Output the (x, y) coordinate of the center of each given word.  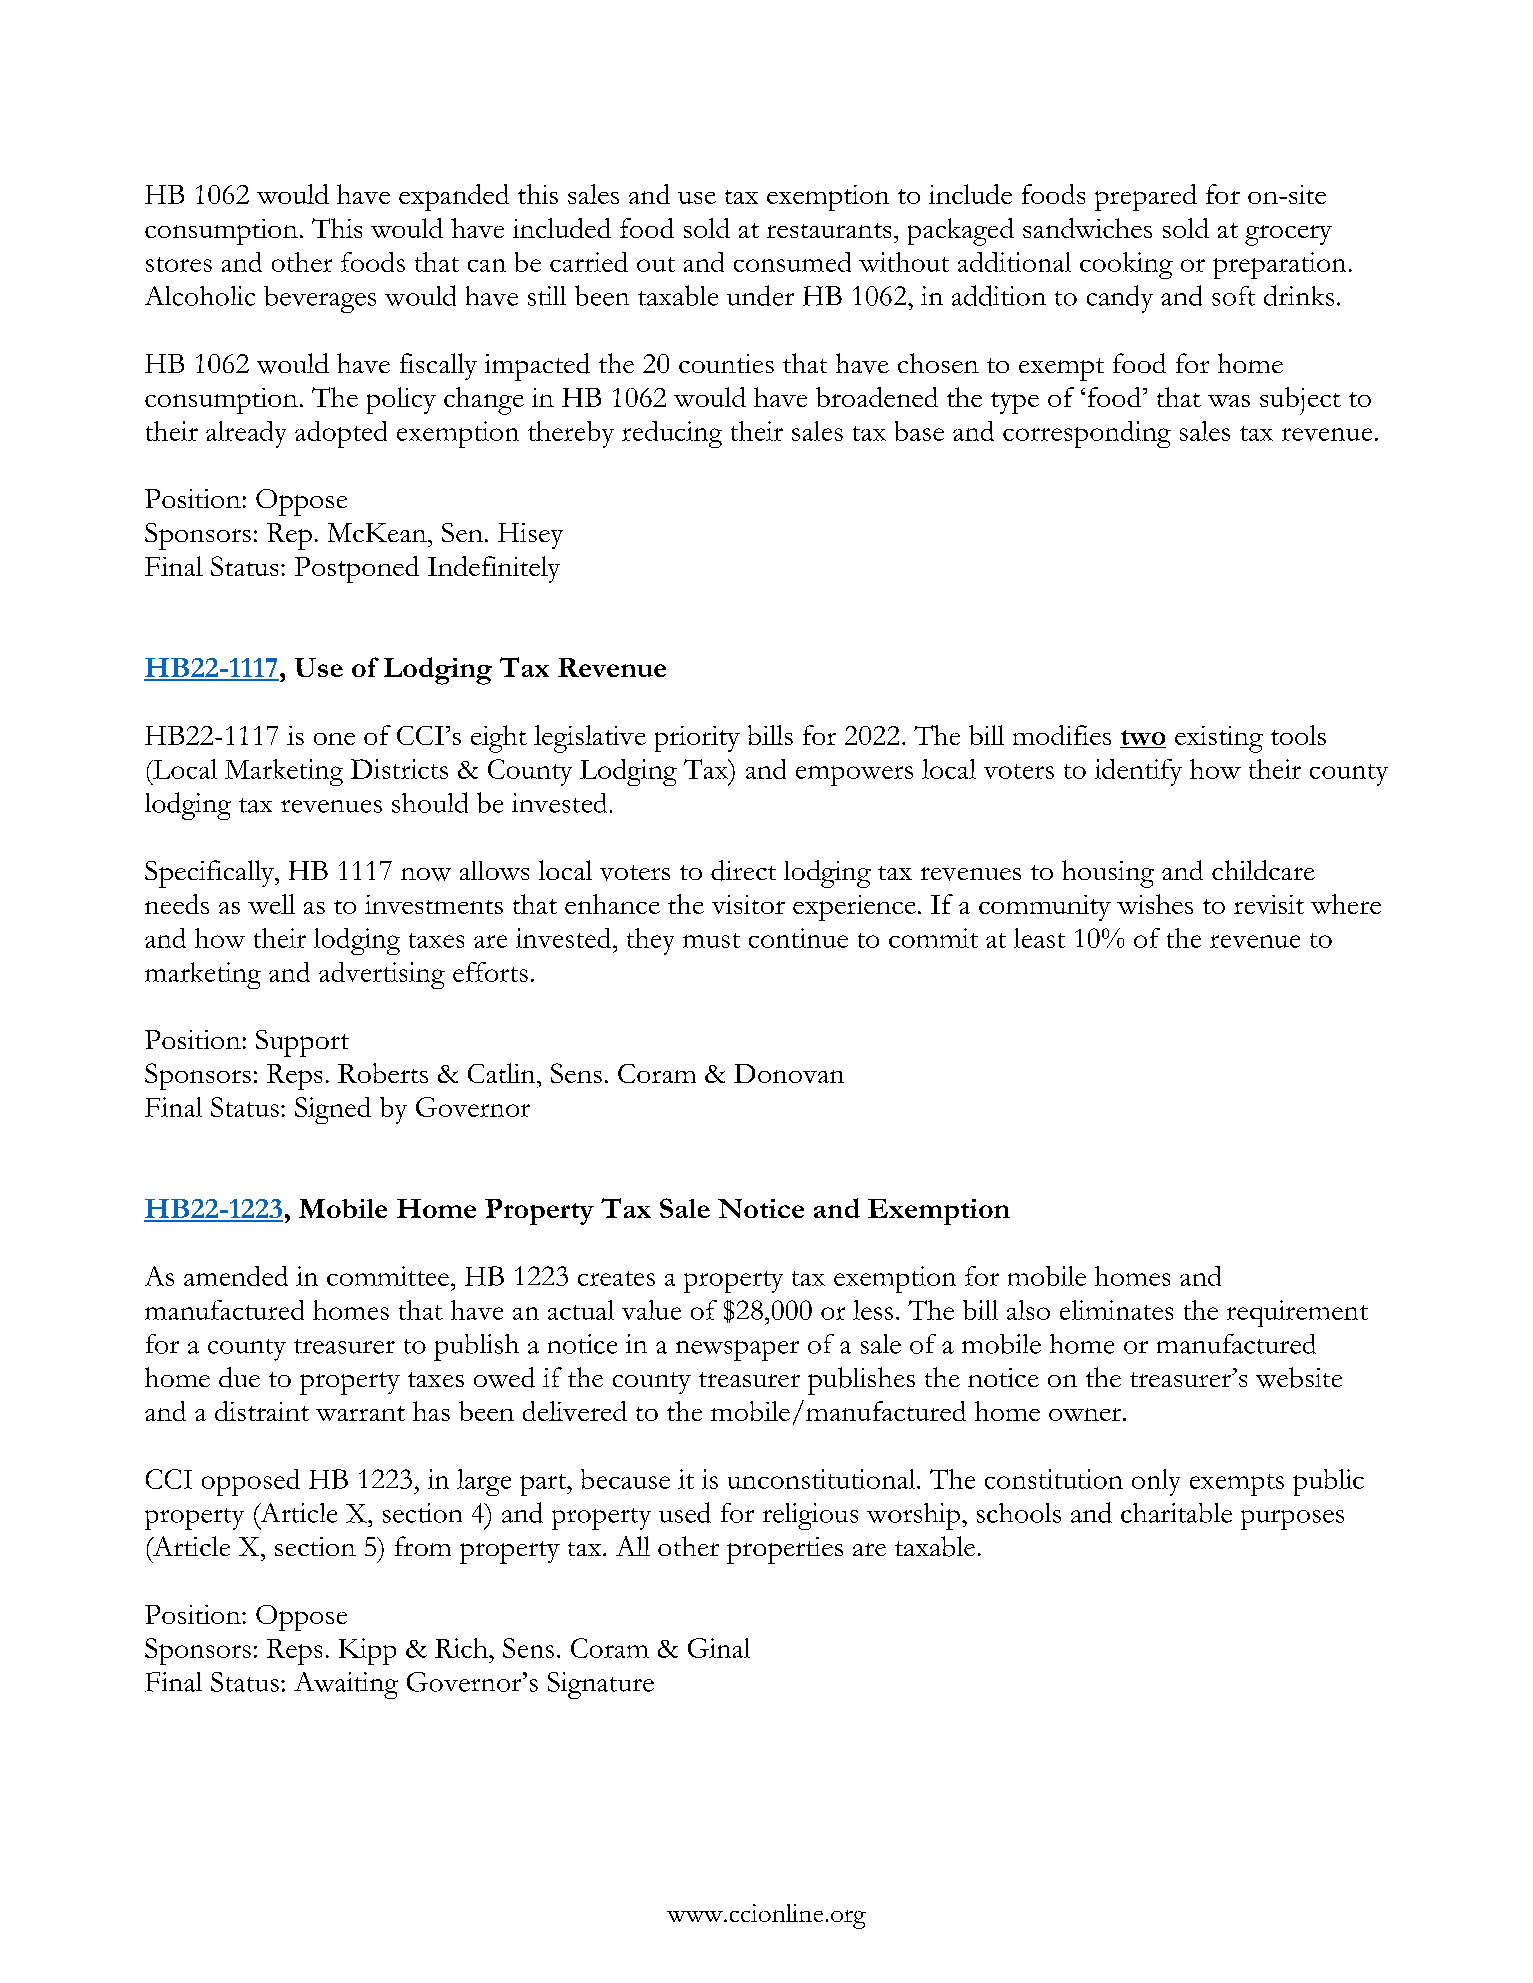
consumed (792, 262)
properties (785, 1550)
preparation (1279, 265)
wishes (1155, 904)
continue (798, 938)
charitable (1176, 1513)
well (271, 904)
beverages (320, 299)
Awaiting (346, 1685)
